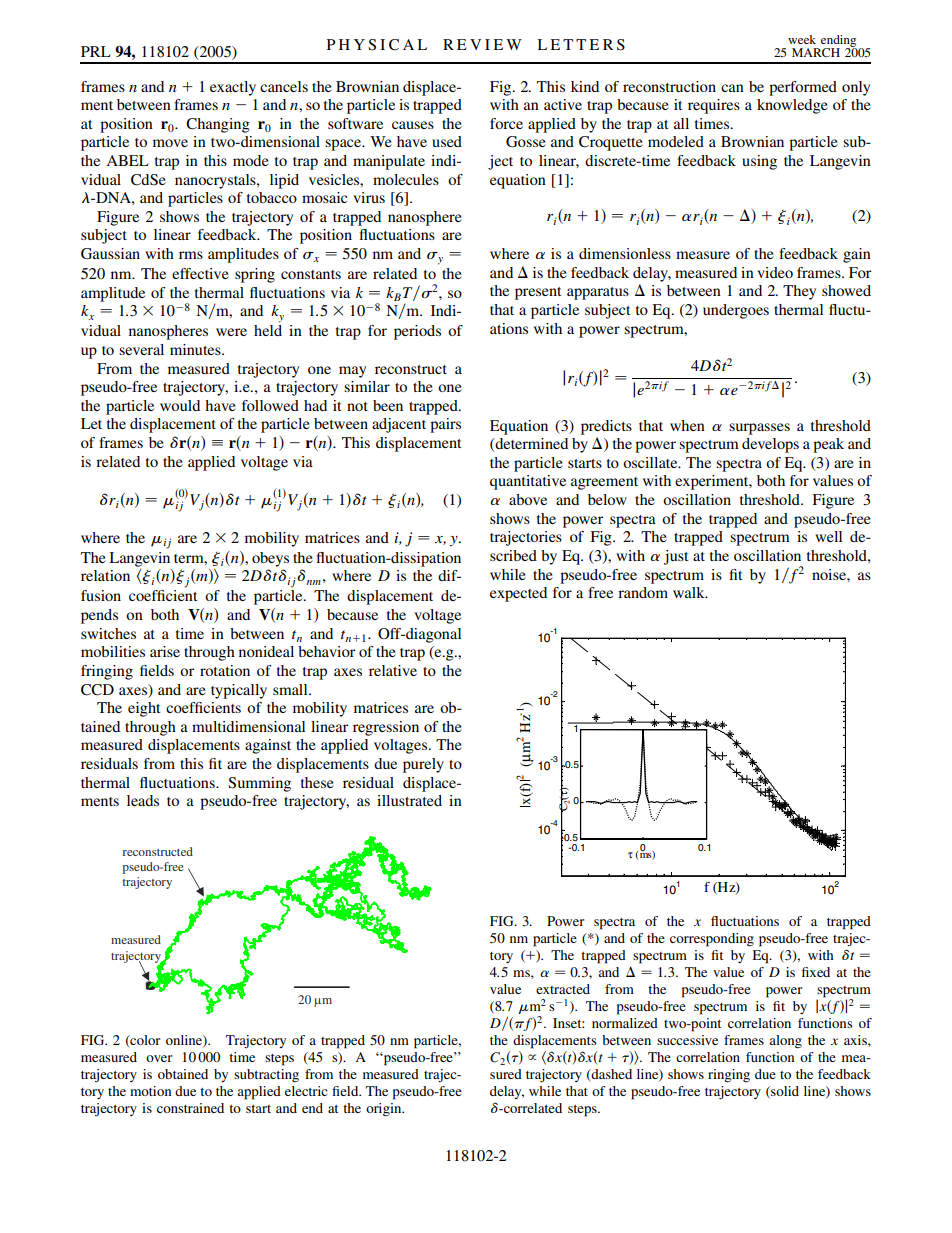  What do you see at coordinates (233, 88) in the document?
I see `exactly` at bounding box center [233, 88].
